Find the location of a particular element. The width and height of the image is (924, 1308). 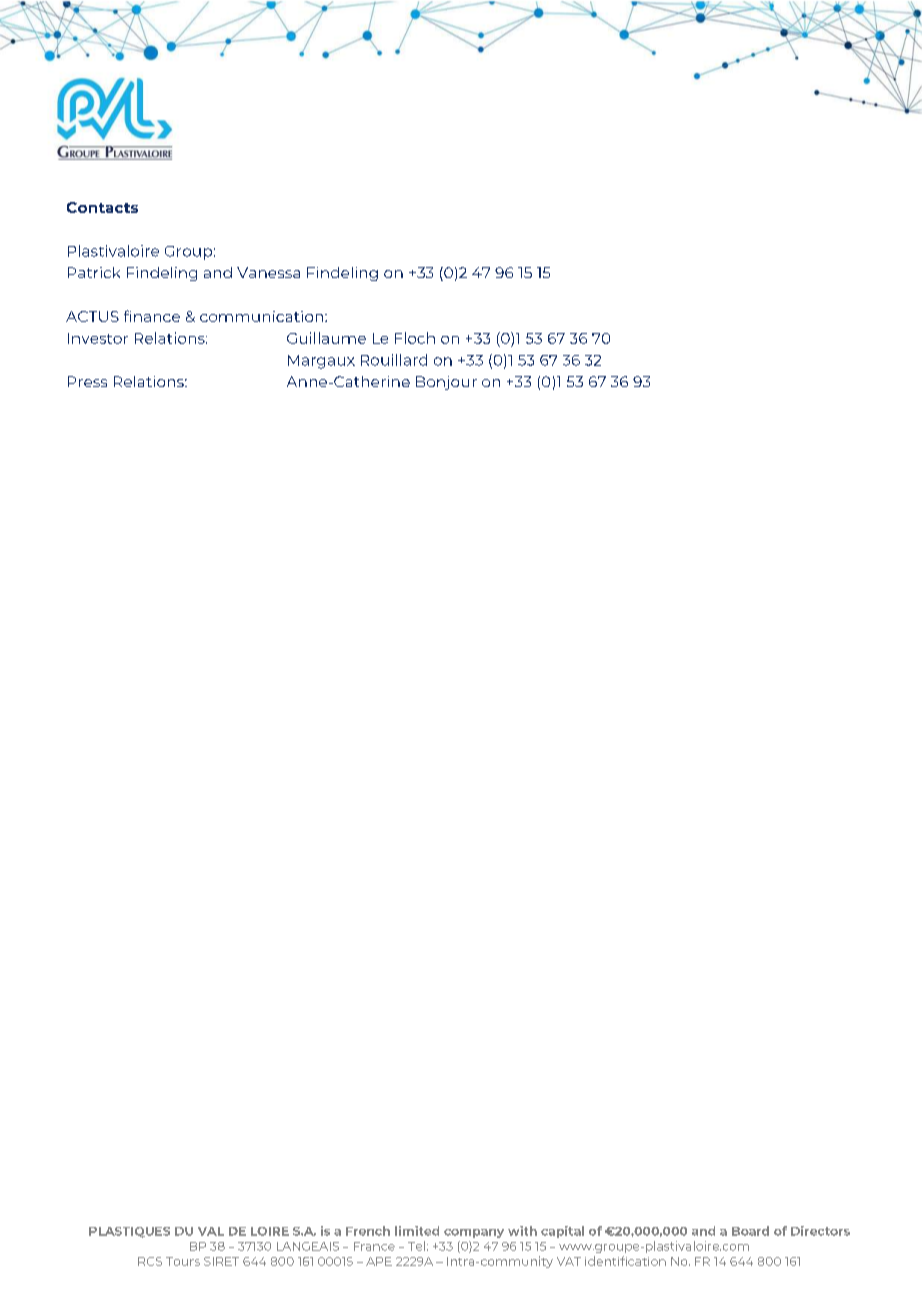

Contacts is located at coordinates (102, 207).
